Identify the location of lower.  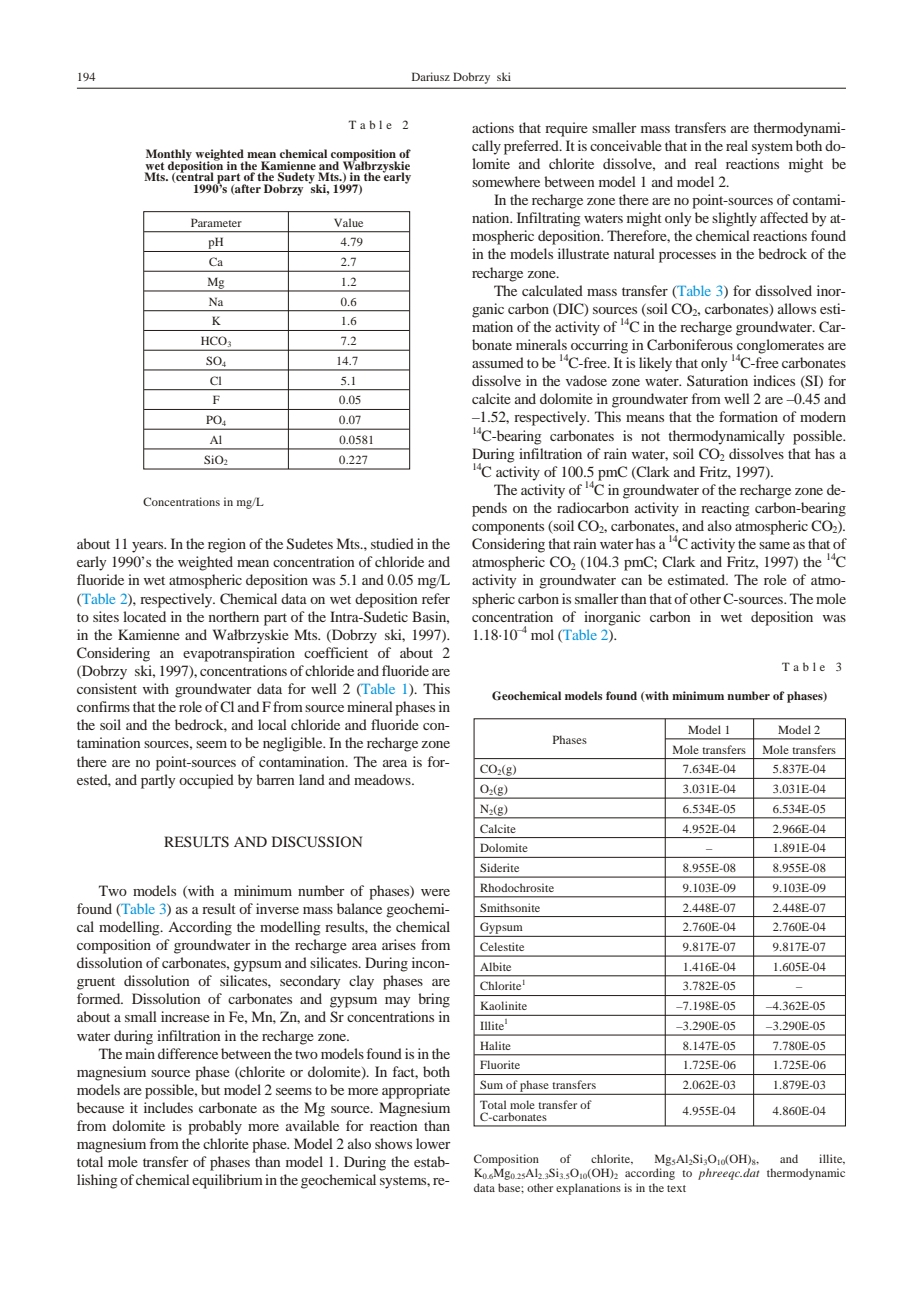
(433, 1143).
